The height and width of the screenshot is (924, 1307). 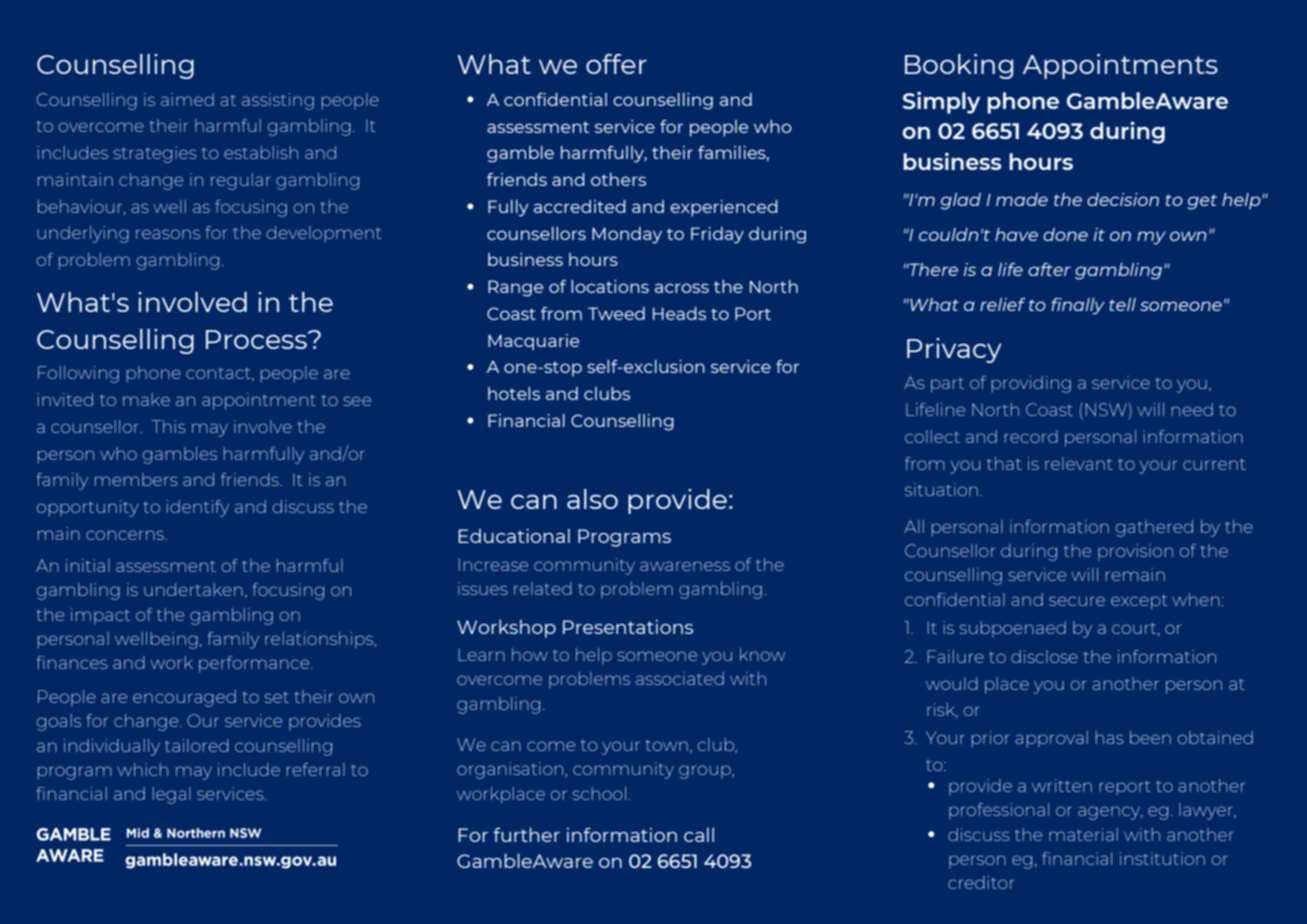 What do you see at coordinates (255, 664) in the screenshot?
I see `performance` at bounding box center [255, 664].
